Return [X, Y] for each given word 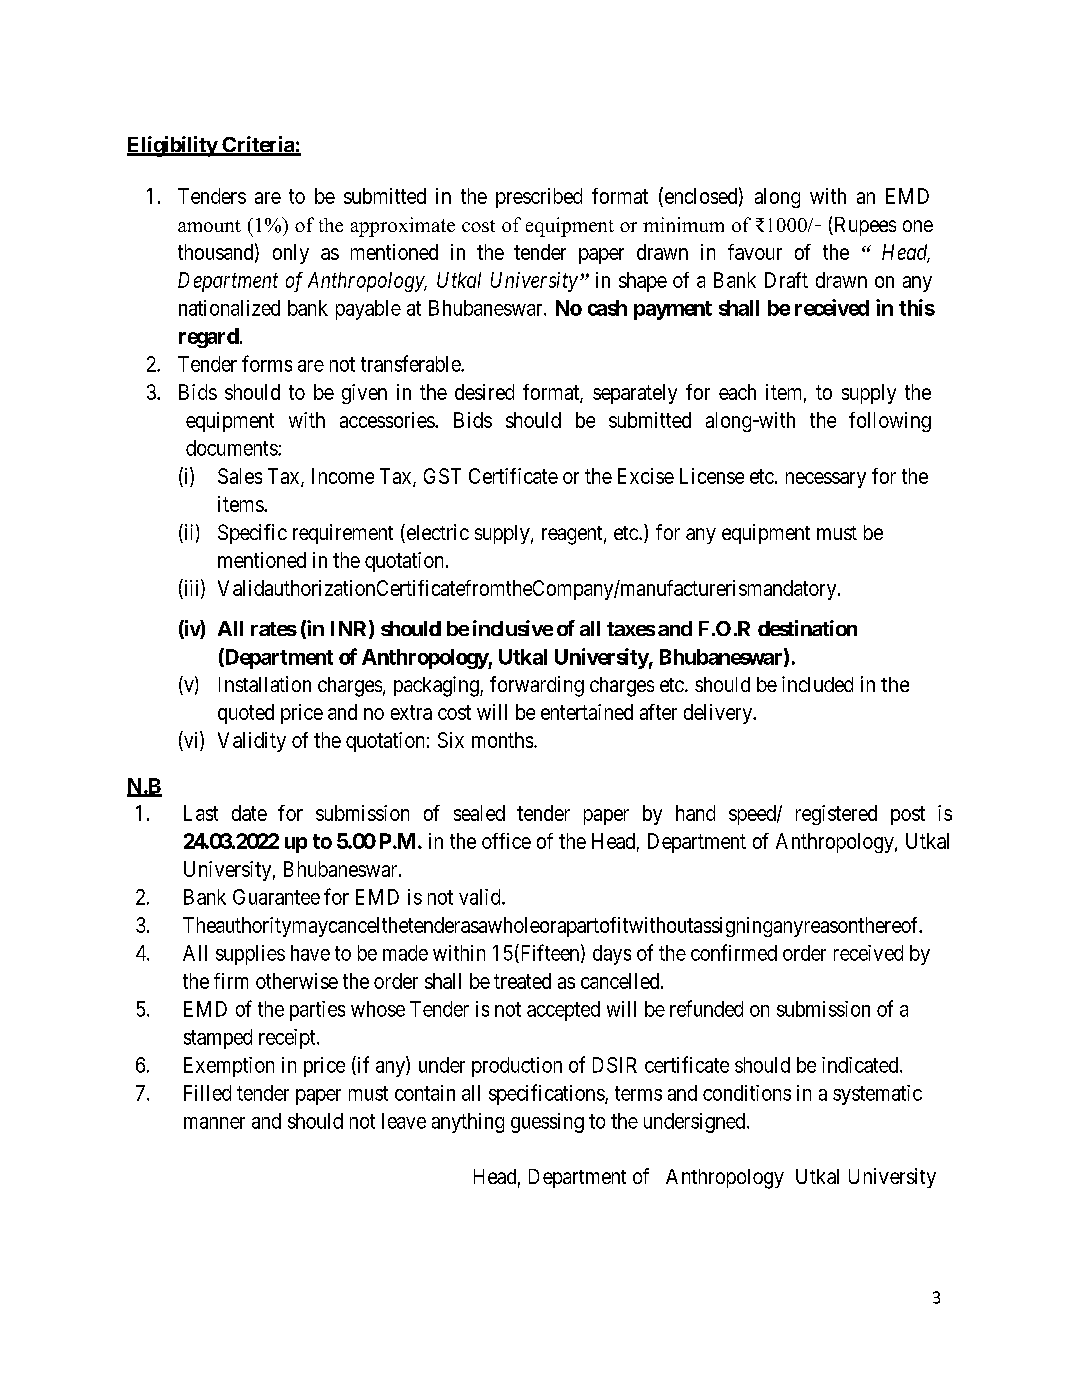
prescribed [539, 198]
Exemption [229, 1067]
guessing [547, 1123]
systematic [877, 1095]
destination [807, 628]
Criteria [258, 145]
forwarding [537, 686]
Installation [265, 684]
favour [755, 252]
